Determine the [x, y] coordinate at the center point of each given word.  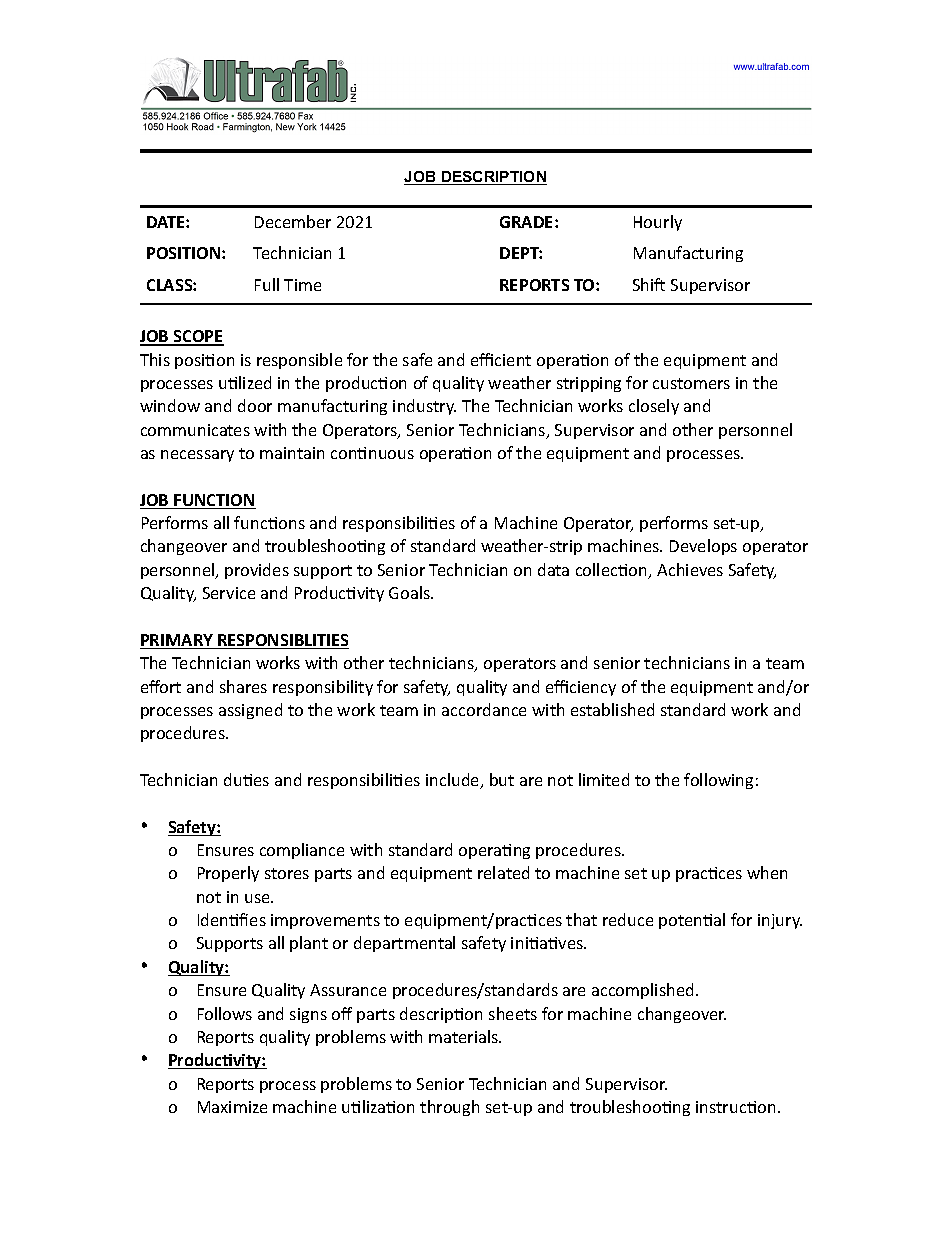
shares [243, 686]
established [612, 709]
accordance [484, 709]
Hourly [658, 223]
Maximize [232, 1107]
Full [267, 284]
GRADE [528, 222]
